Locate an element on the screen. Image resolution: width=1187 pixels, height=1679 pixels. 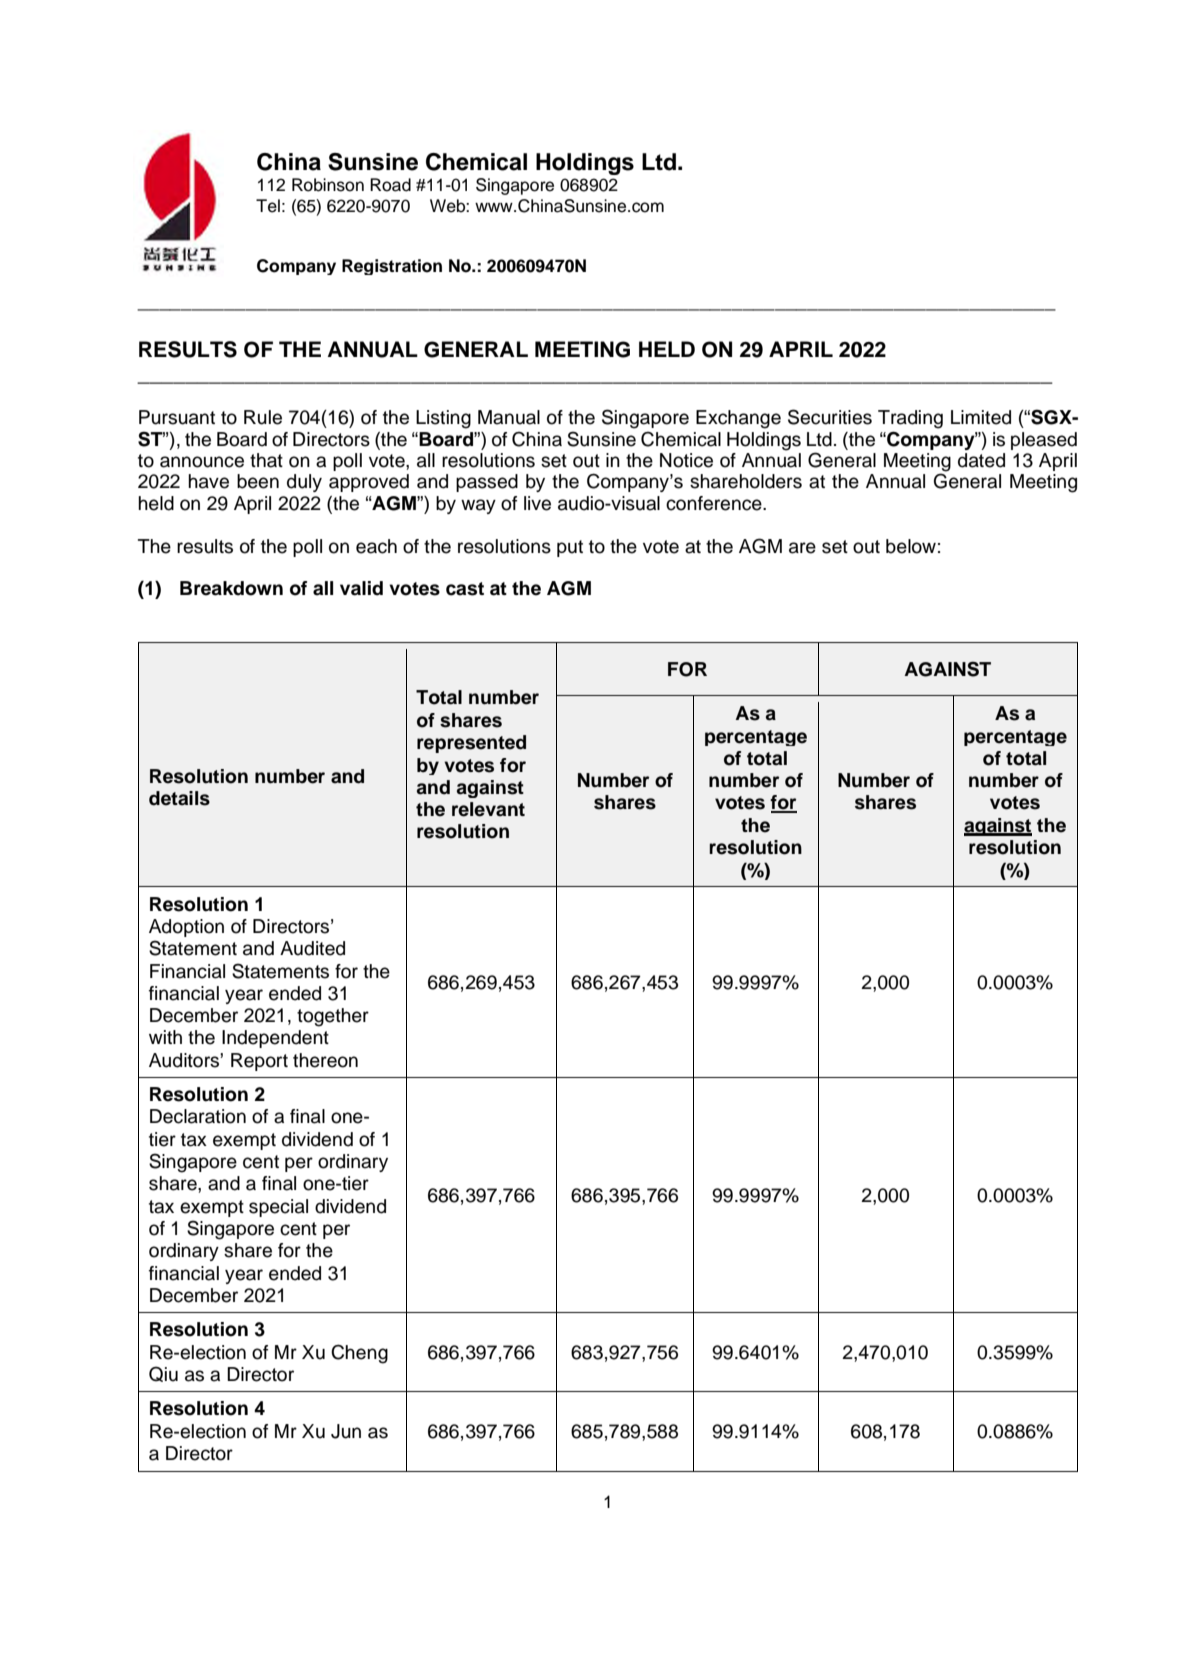
Jun is located at coordinates (346, 1431).
